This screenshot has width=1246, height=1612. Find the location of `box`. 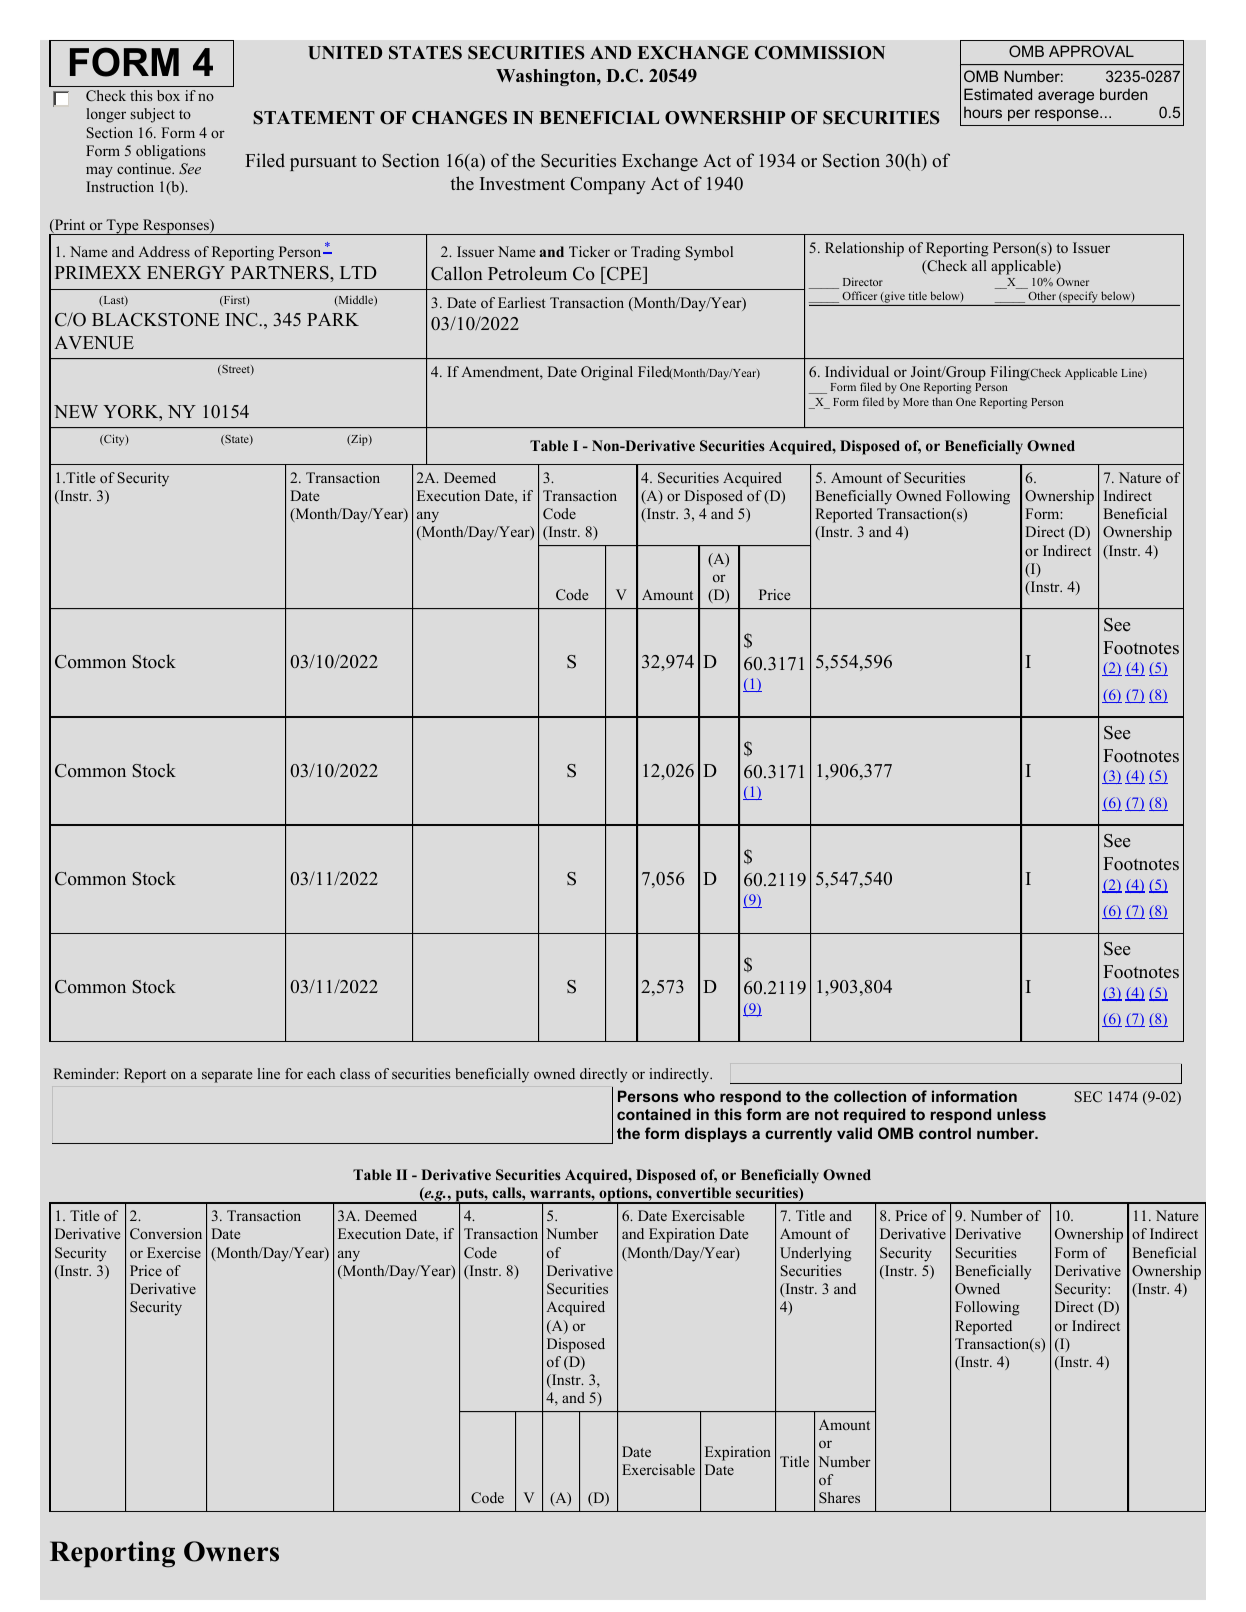

box is located at coordinates (168, 95).
